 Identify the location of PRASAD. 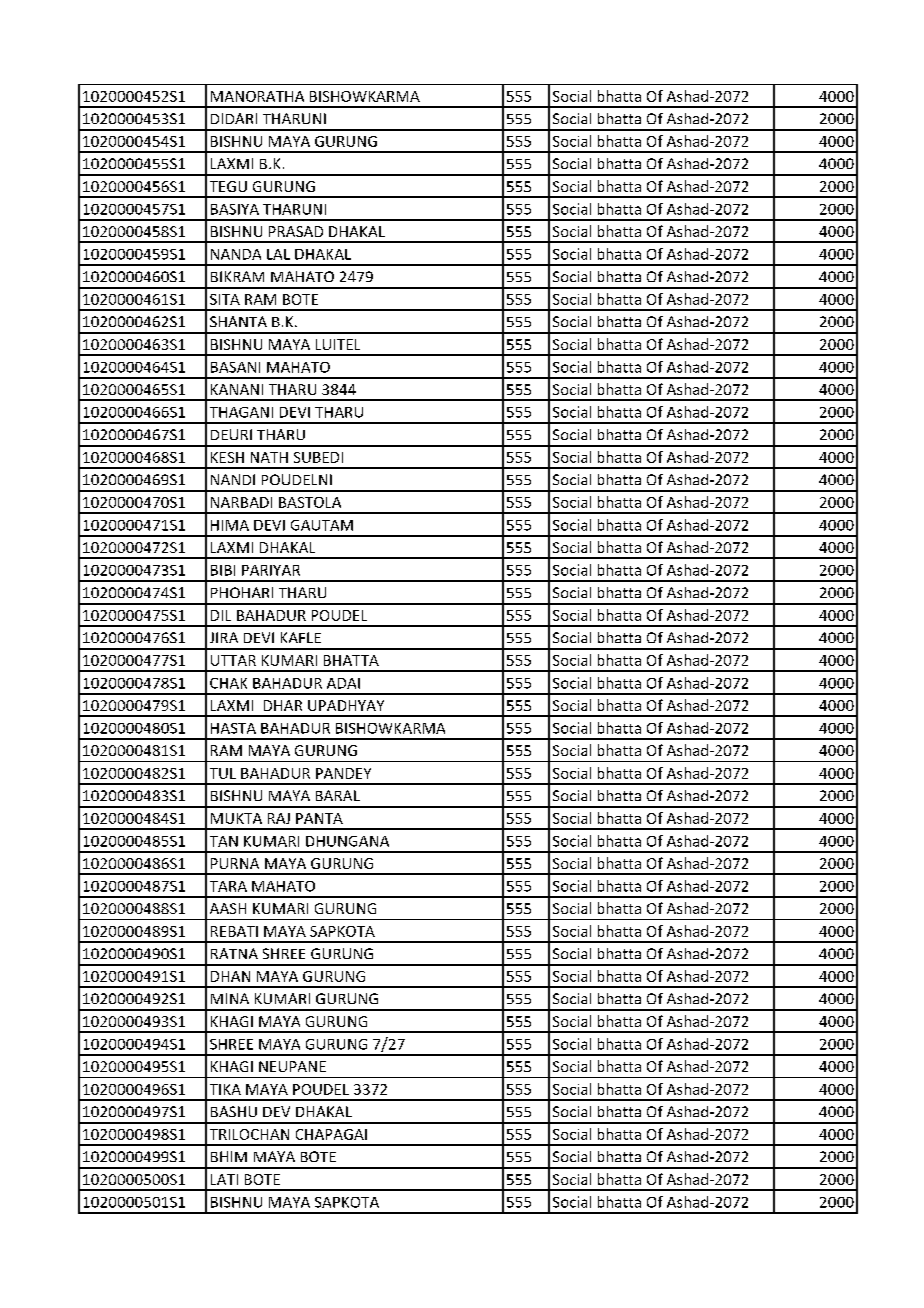
(296, 231).
